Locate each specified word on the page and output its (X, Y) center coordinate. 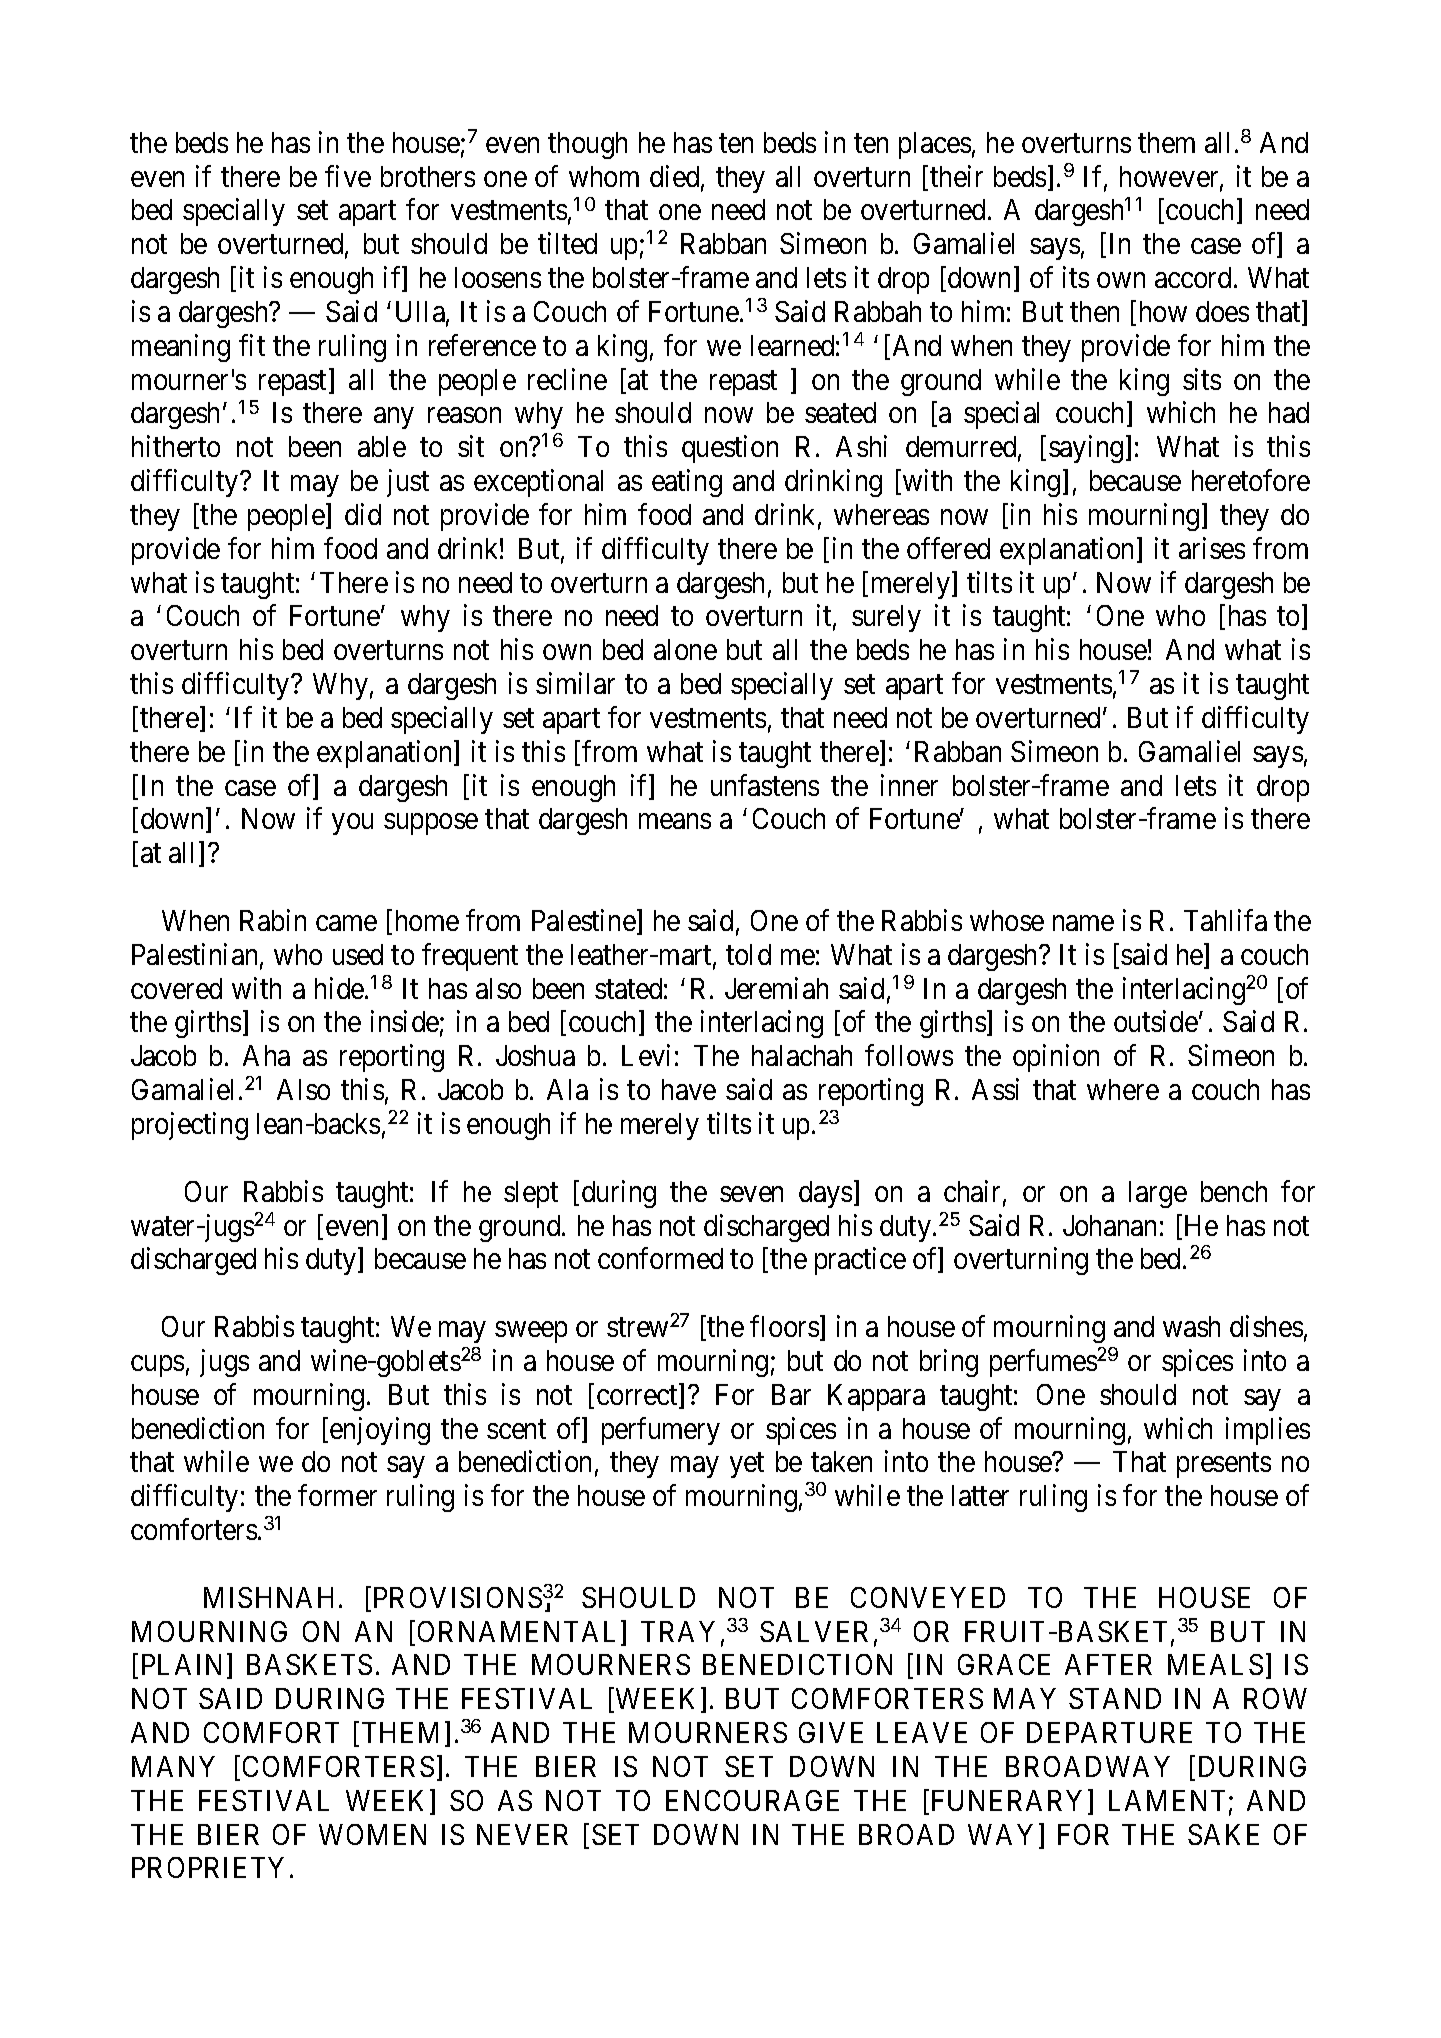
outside (1156, 1021)
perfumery (661, 1431)
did (363, 514)
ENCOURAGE (752, 1800)
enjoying (380, 1431)
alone (685, 649)
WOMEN (372, 1834)
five (348, 176)
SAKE (1223, 1834)
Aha (266, 1055)
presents (1224, 1466)
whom (604, 176)
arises (1212, 548)
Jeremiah (776, 988)
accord (1193, 277)
